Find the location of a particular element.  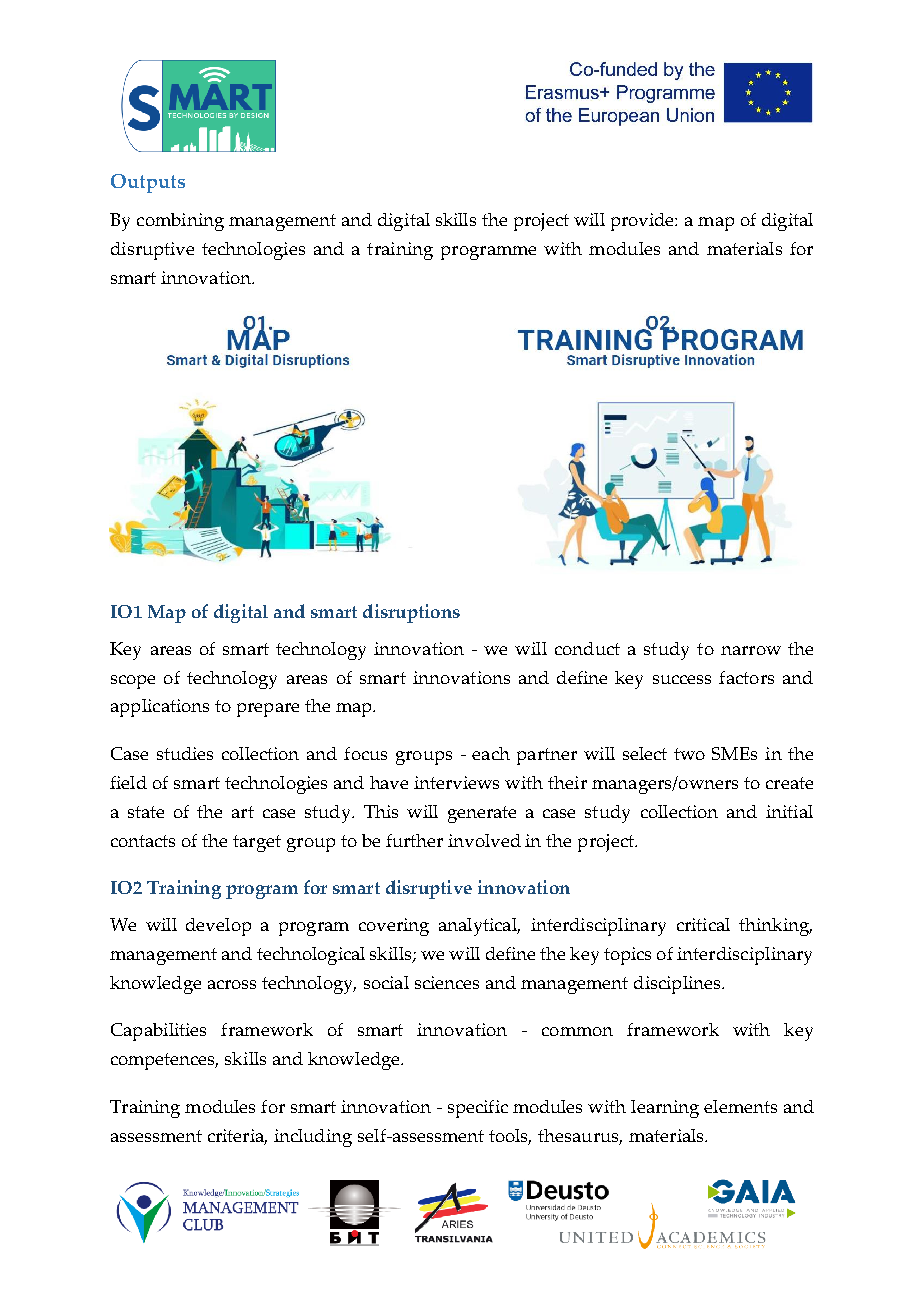

critical is located at coordinates (703, 924).
